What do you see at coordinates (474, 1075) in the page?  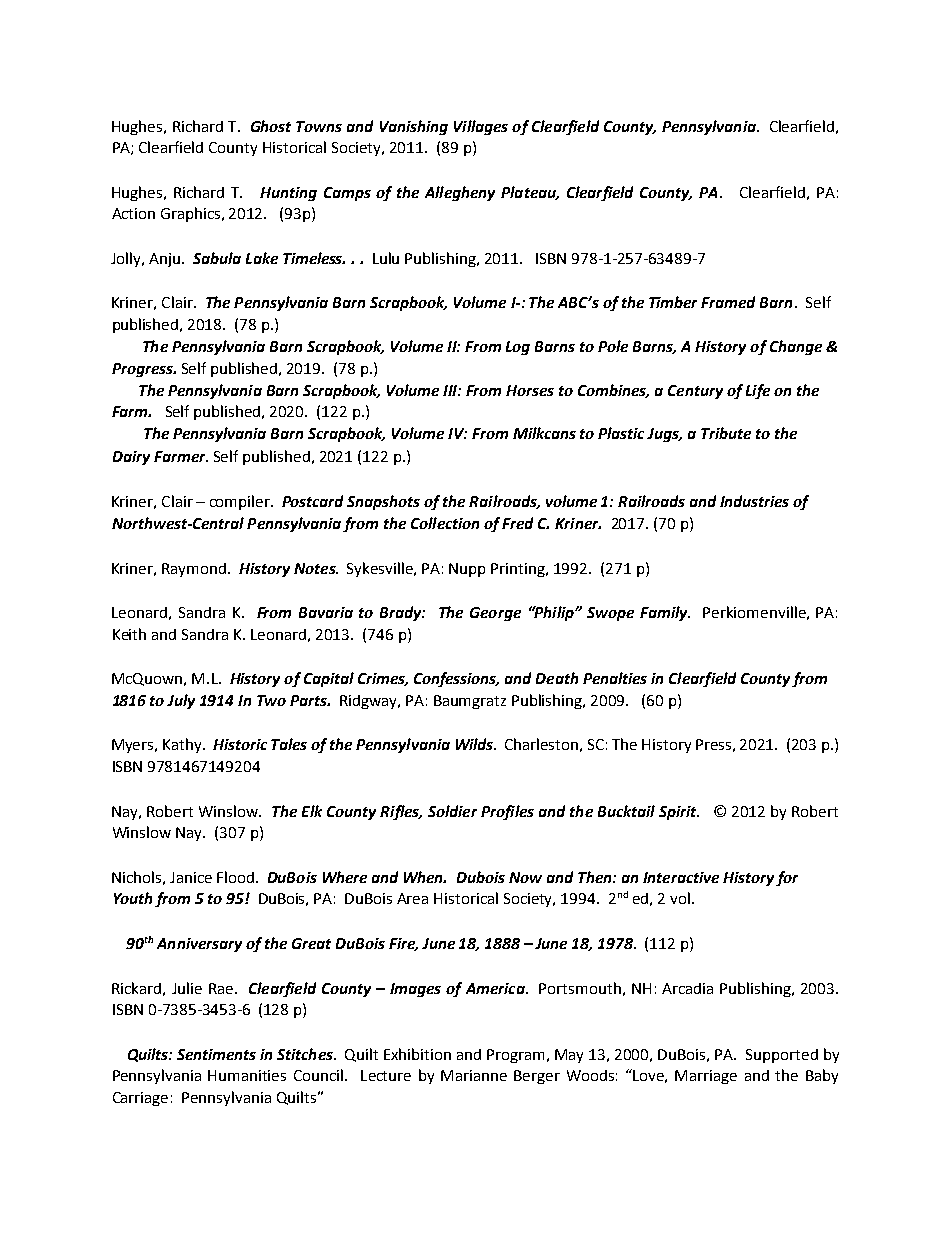 I see `Marianne` at bounding box center [474, 1075].
